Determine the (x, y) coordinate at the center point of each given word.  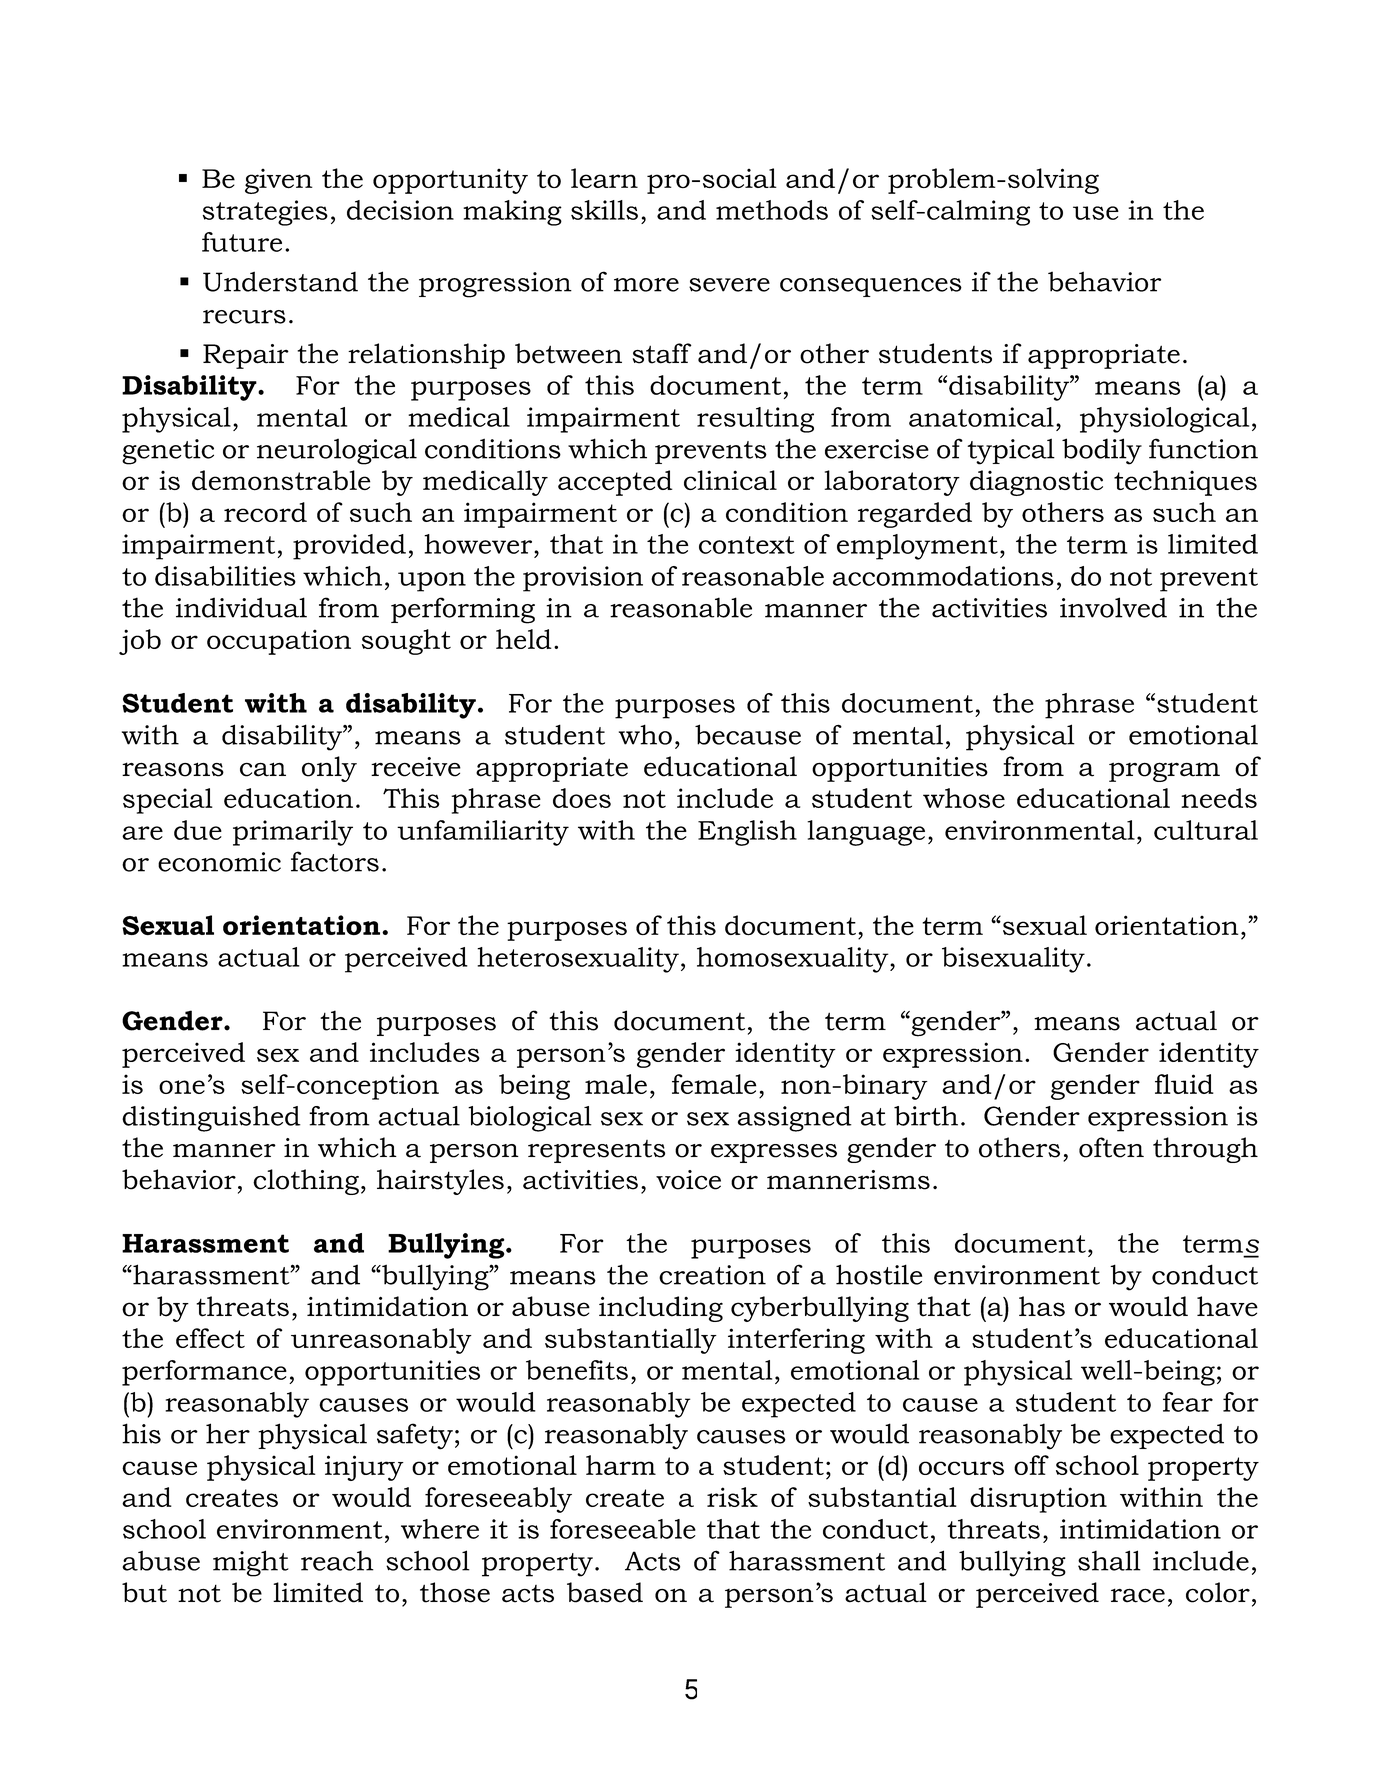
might (251, 1563)
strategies (265, 213)
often (1111, 1147)
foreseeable (623, 1529)
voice (688, 1180)
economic (219, 862)
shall (1109, 1560)
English (747, 833)
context (747, 545)
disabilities (225, 576)
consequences (871, 287)
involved (1113, 607)
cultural (1206, 830)
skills (604, 210)
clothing (306, 1182)
